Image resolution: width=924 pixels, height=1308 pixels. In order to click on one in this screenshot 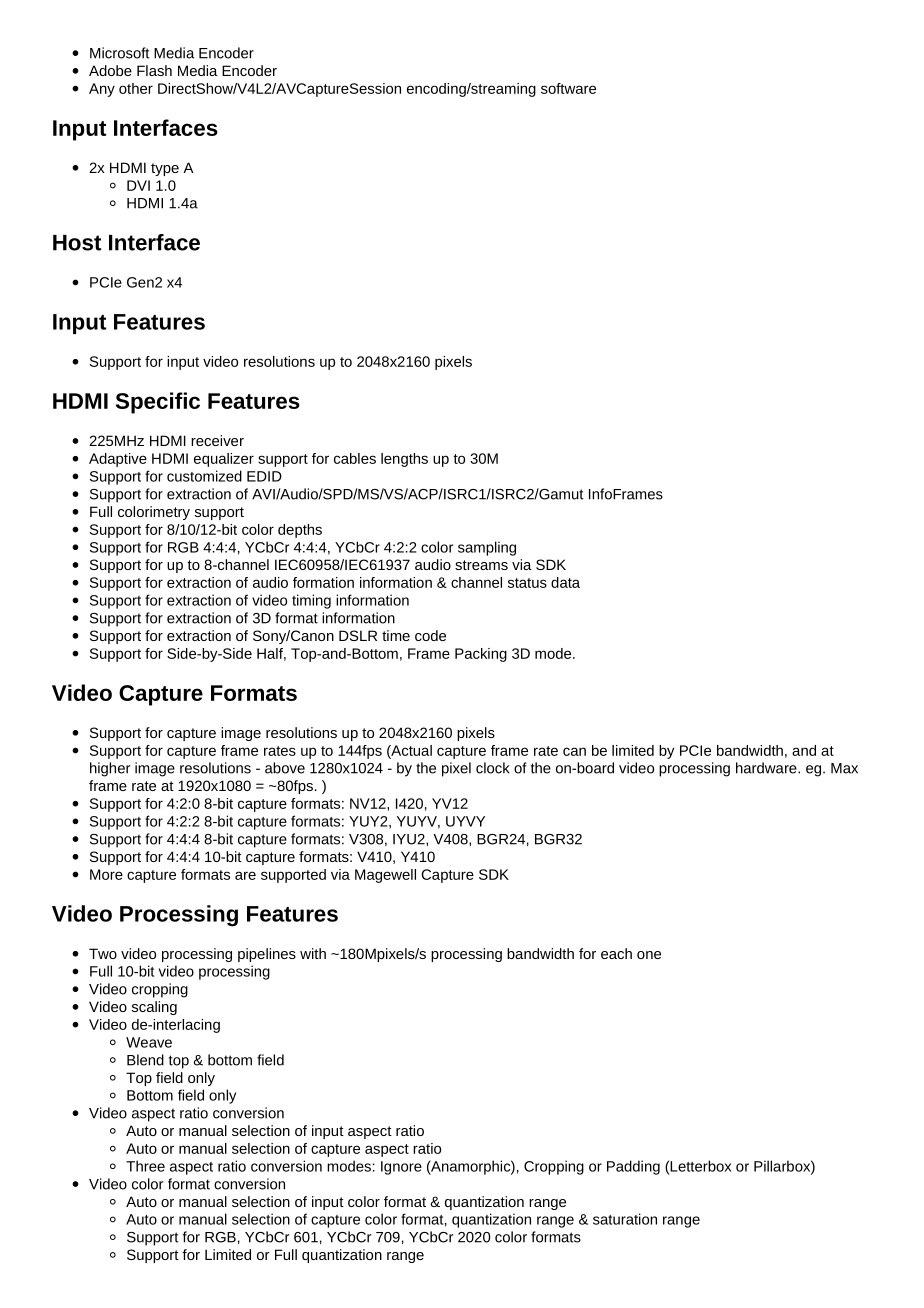, I will do `click(649, 955)`.
